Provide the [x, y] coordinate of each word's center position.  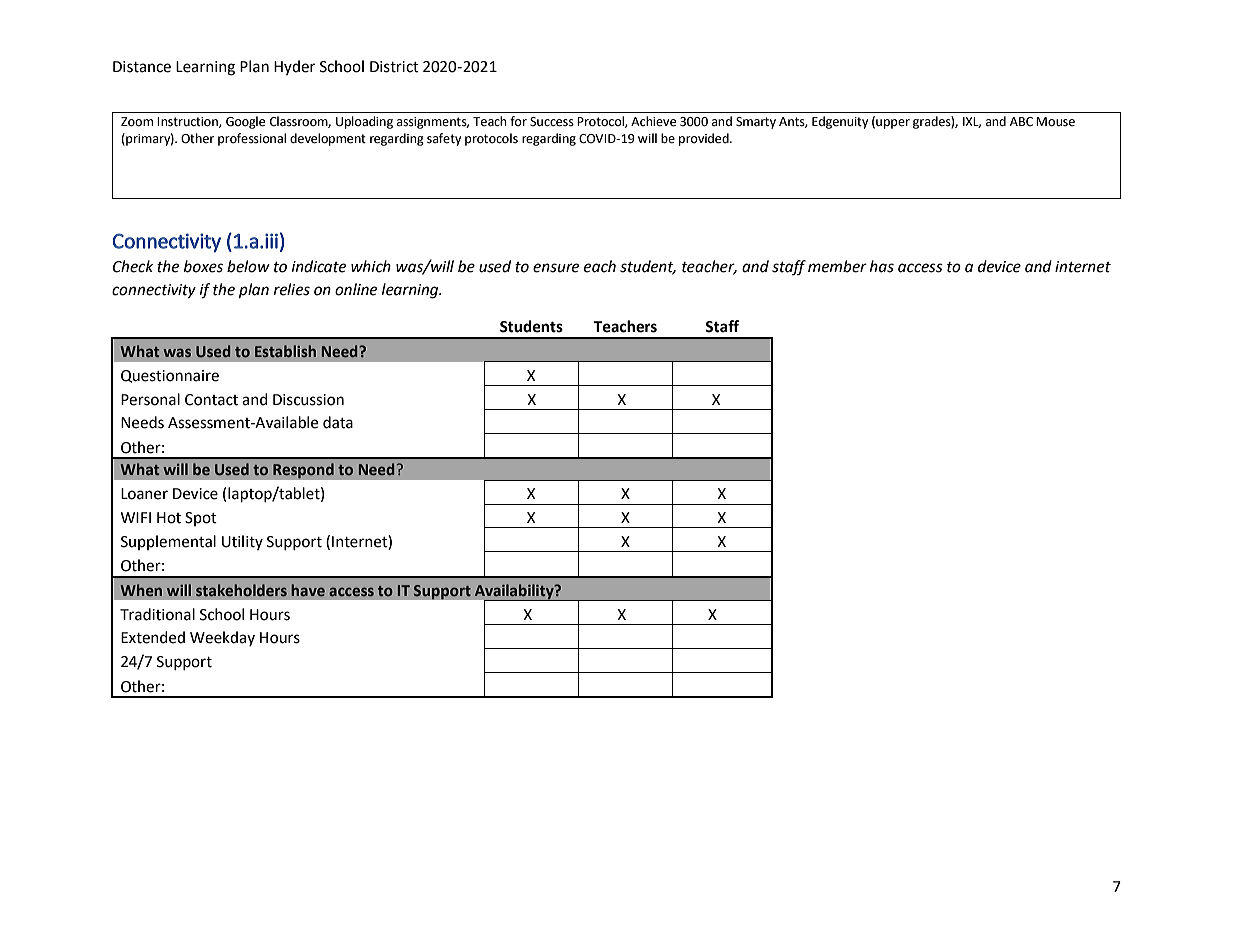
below [248, 266]
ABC [1021, 122]
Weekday [222, 638]
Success [552, 122]
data [338, 422]
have [308, 590]
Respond [303, 471]
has [882, 266]
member [837, 266]
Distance [142, 67]
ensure [556, 268]
